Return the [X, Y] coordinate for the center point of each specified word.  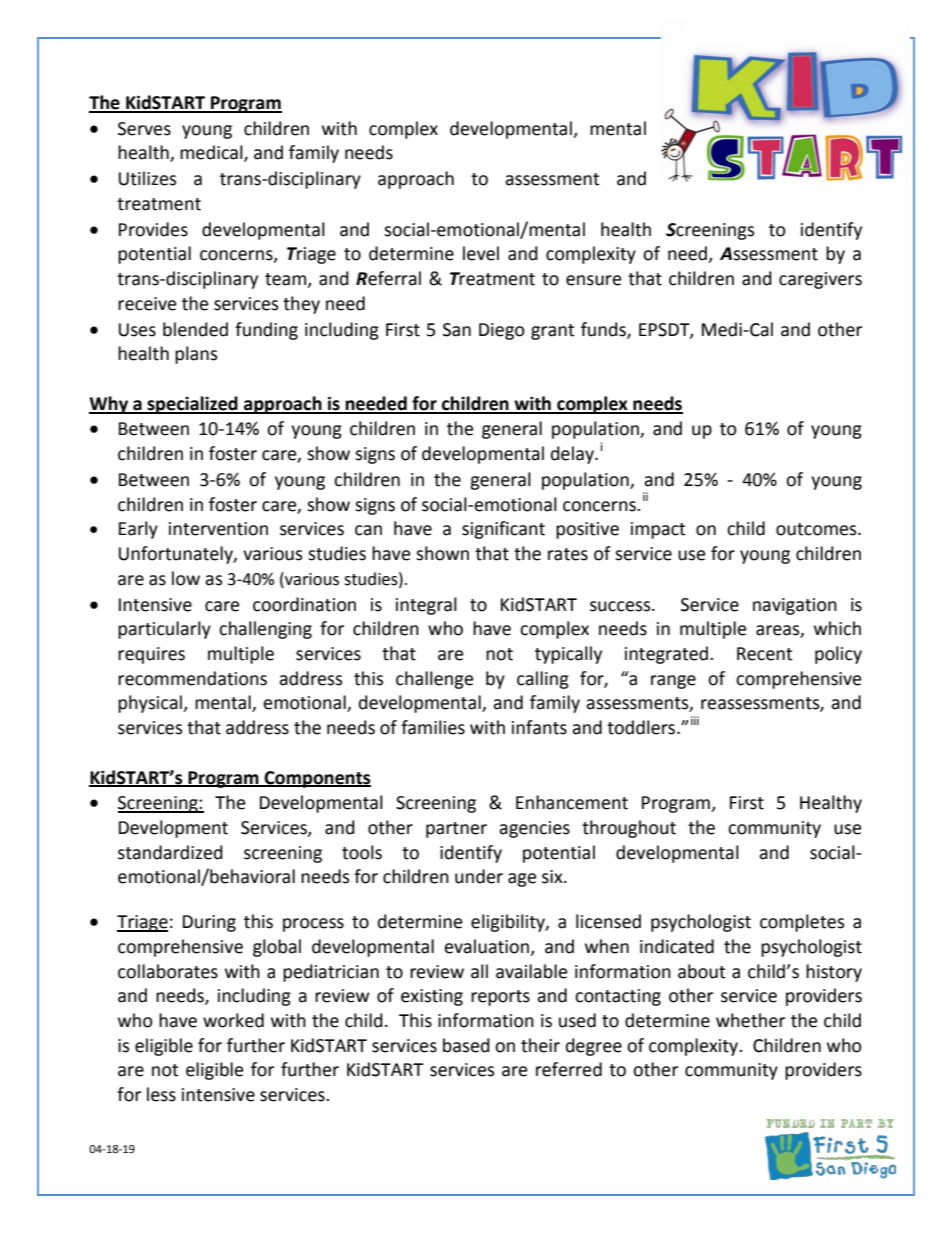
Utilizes [147, 178]
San [457, 330]
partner [456, 830]
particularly [164, 630]
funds [604, 330]
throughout [629, 829]
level [481, 253]
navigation [795, 606]
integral [426, 606]
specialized [193, 405]
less [161, 1094]
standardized [170, 852]
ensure [593, 280]
